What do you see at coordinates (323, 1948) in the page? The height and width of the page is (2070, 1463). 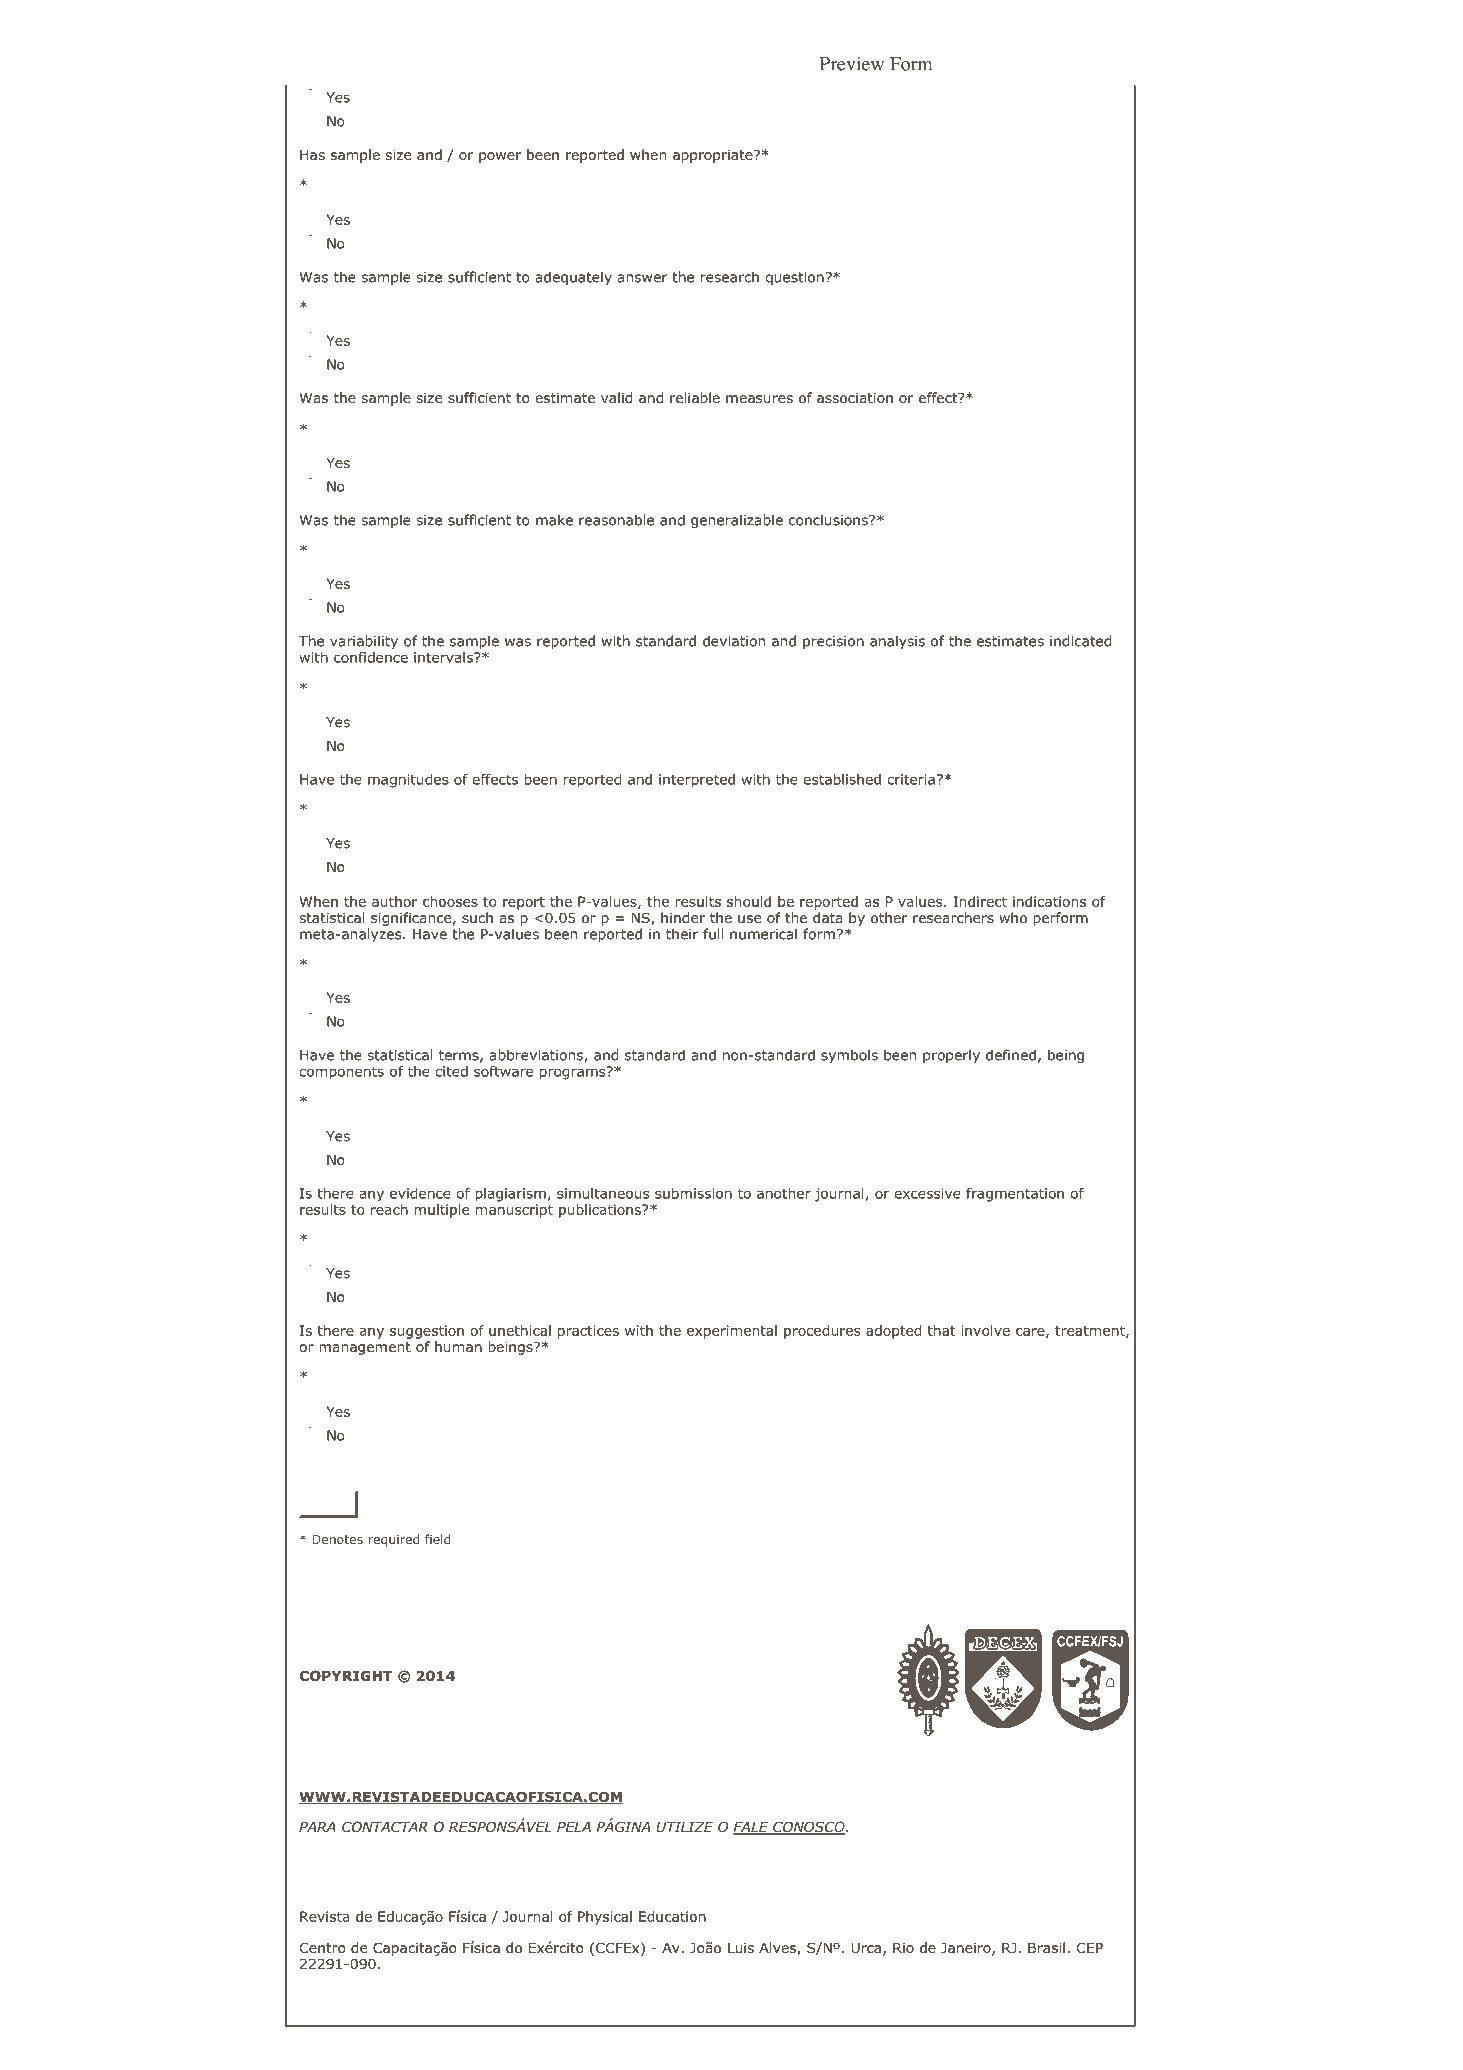 I see `Centro` at bounding box center [323, 1948].
